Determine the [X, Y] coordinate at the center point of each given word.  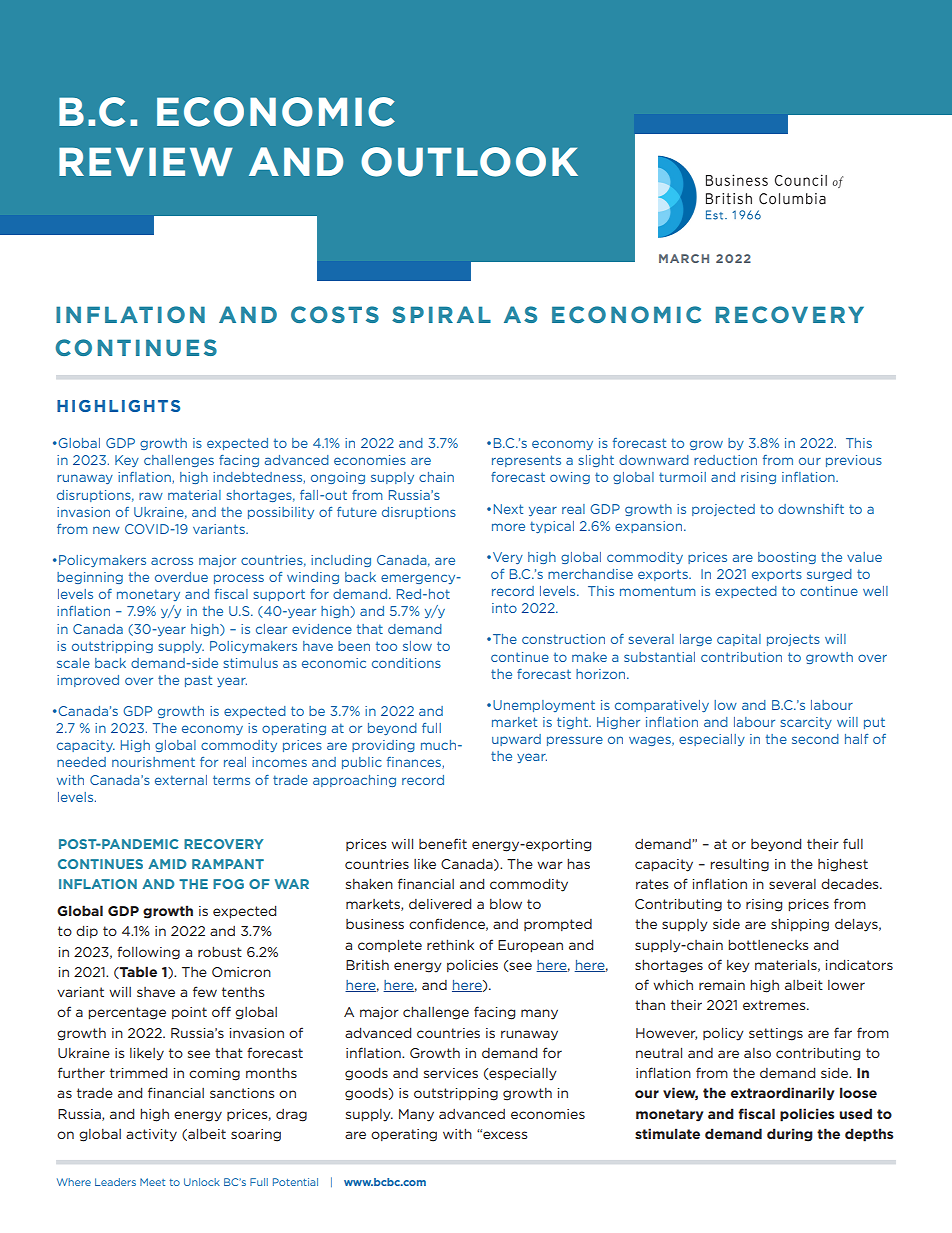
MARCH [684, 258]
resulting [739, 865]
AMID [167, 864]
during [790, 1135]
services [451, 1073]
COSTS [335, 314]
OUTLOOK [469, 162]
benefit [443, 843]
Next [508, 509]
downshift [811, 509]
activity [151, 1135]
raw [151, 496]
